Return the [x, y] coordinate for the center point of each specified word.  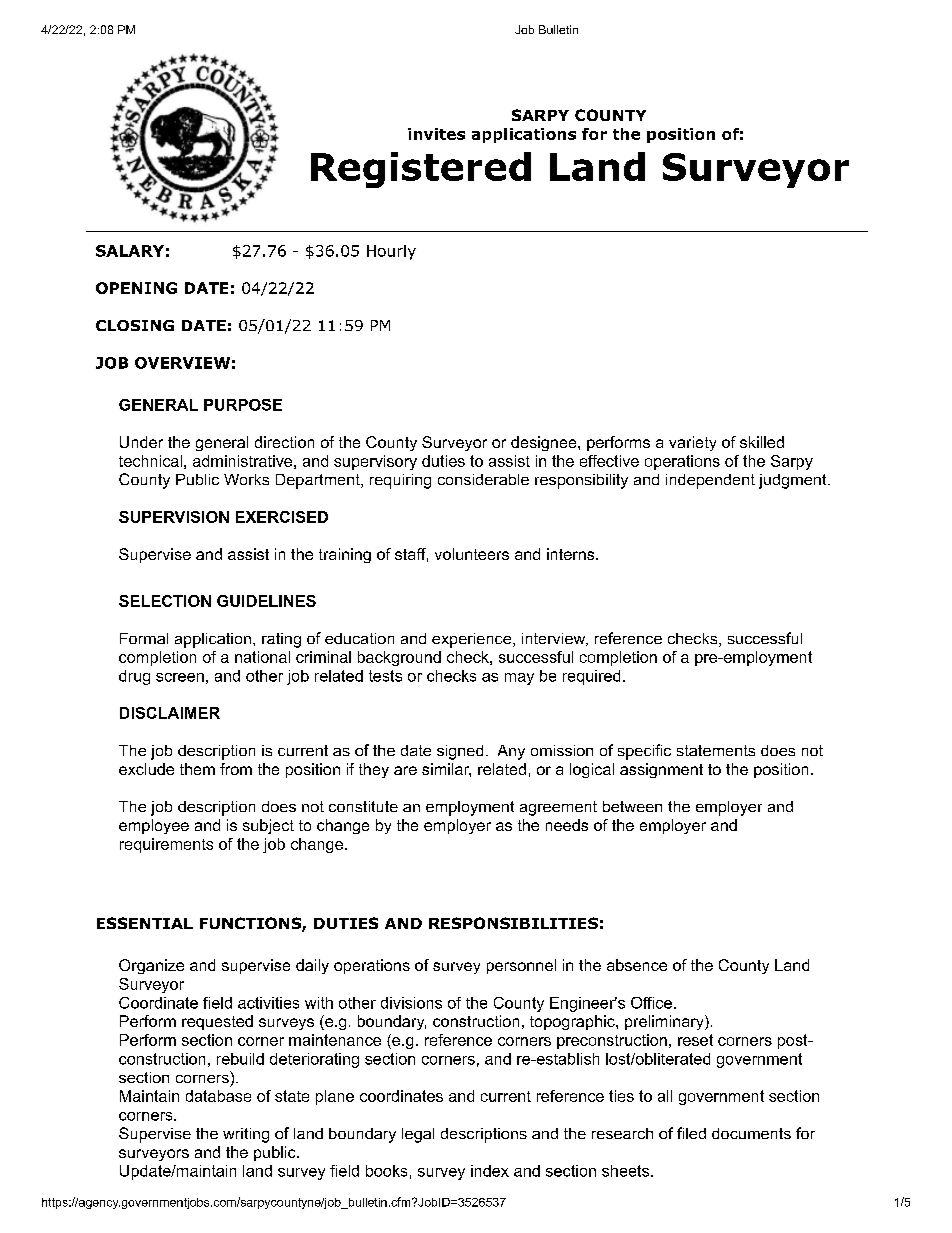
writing [246, 1135]
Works [246, 479]
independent [710, 481]
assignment [661, 770]
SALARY [130, 251]
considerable [483, 479]
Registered [421, 170]
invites [436, 134]
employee [154, 826]
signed [460, 752]
